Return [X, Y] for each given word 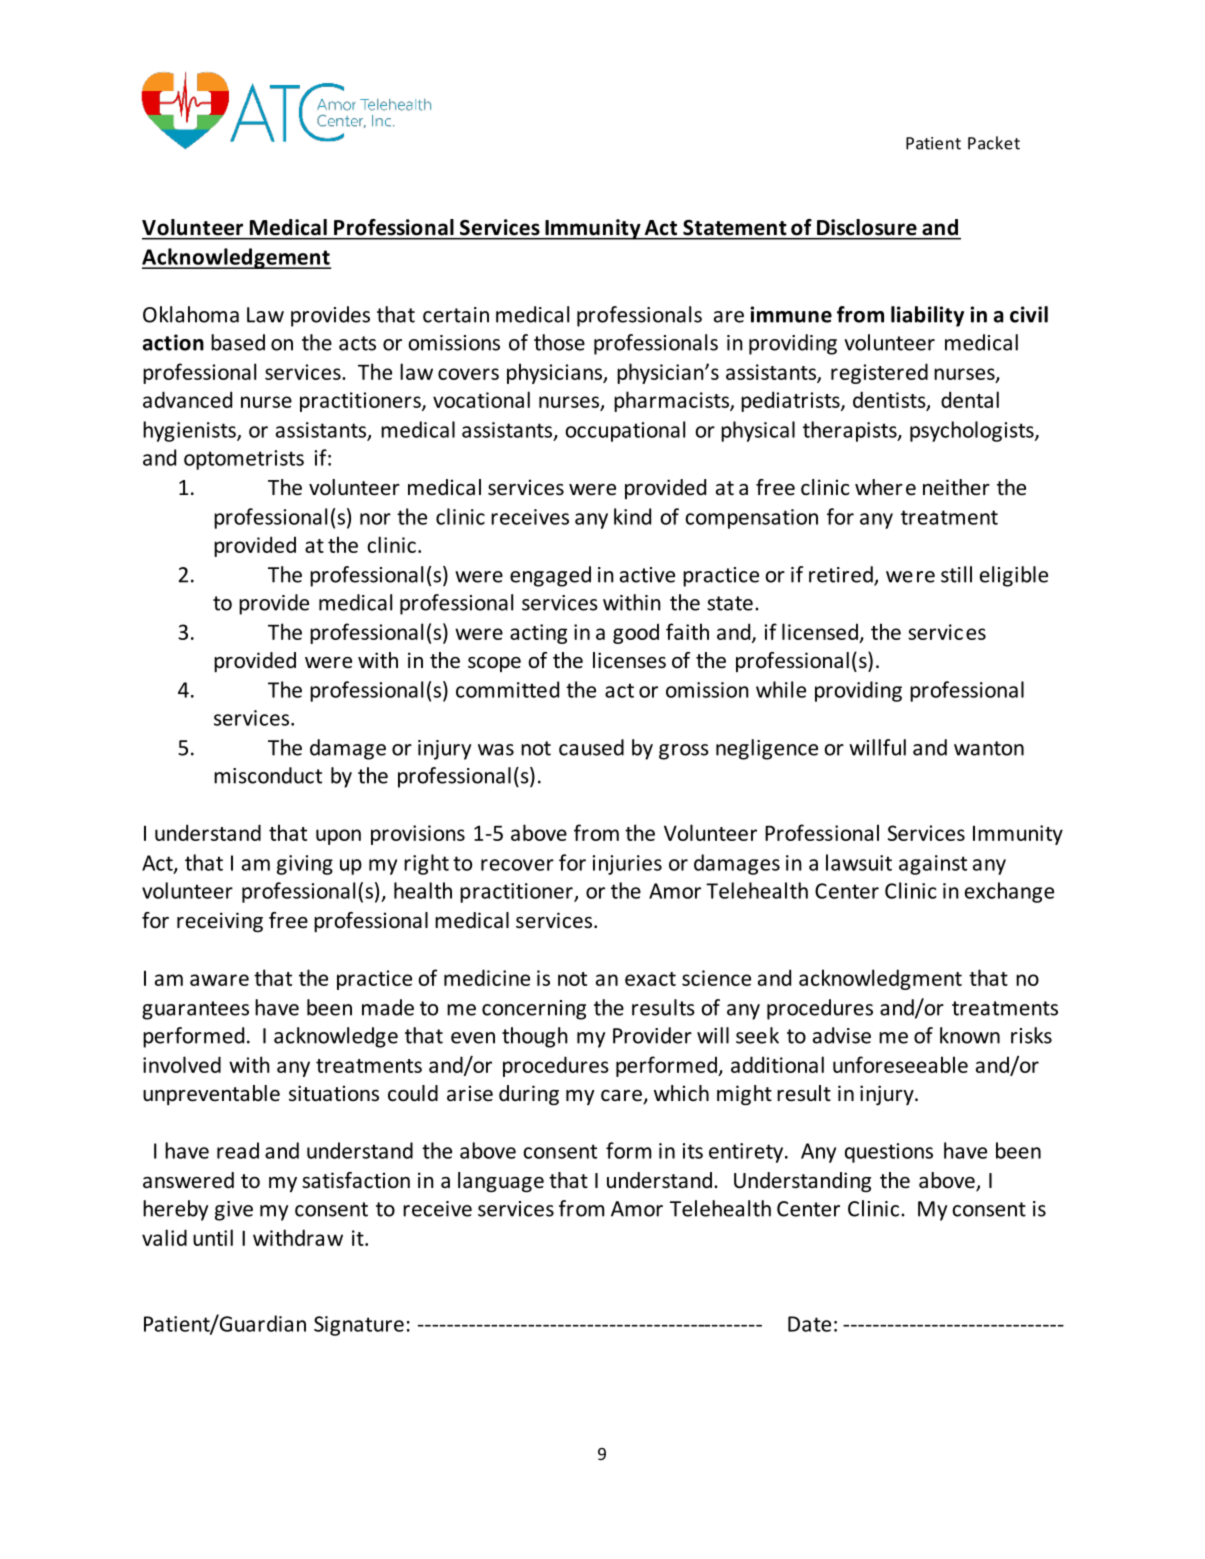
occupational [625, 431]
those [559, 342]
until [213, 1237]
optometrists [244, 460]
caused [591, 747]
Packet [994, 143]
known [970, 1035]
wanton [989, 748]
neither [956, 487]
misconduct [268, 775]
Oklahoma [191, 314]
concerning [534, 1010]
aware [219, 980]
